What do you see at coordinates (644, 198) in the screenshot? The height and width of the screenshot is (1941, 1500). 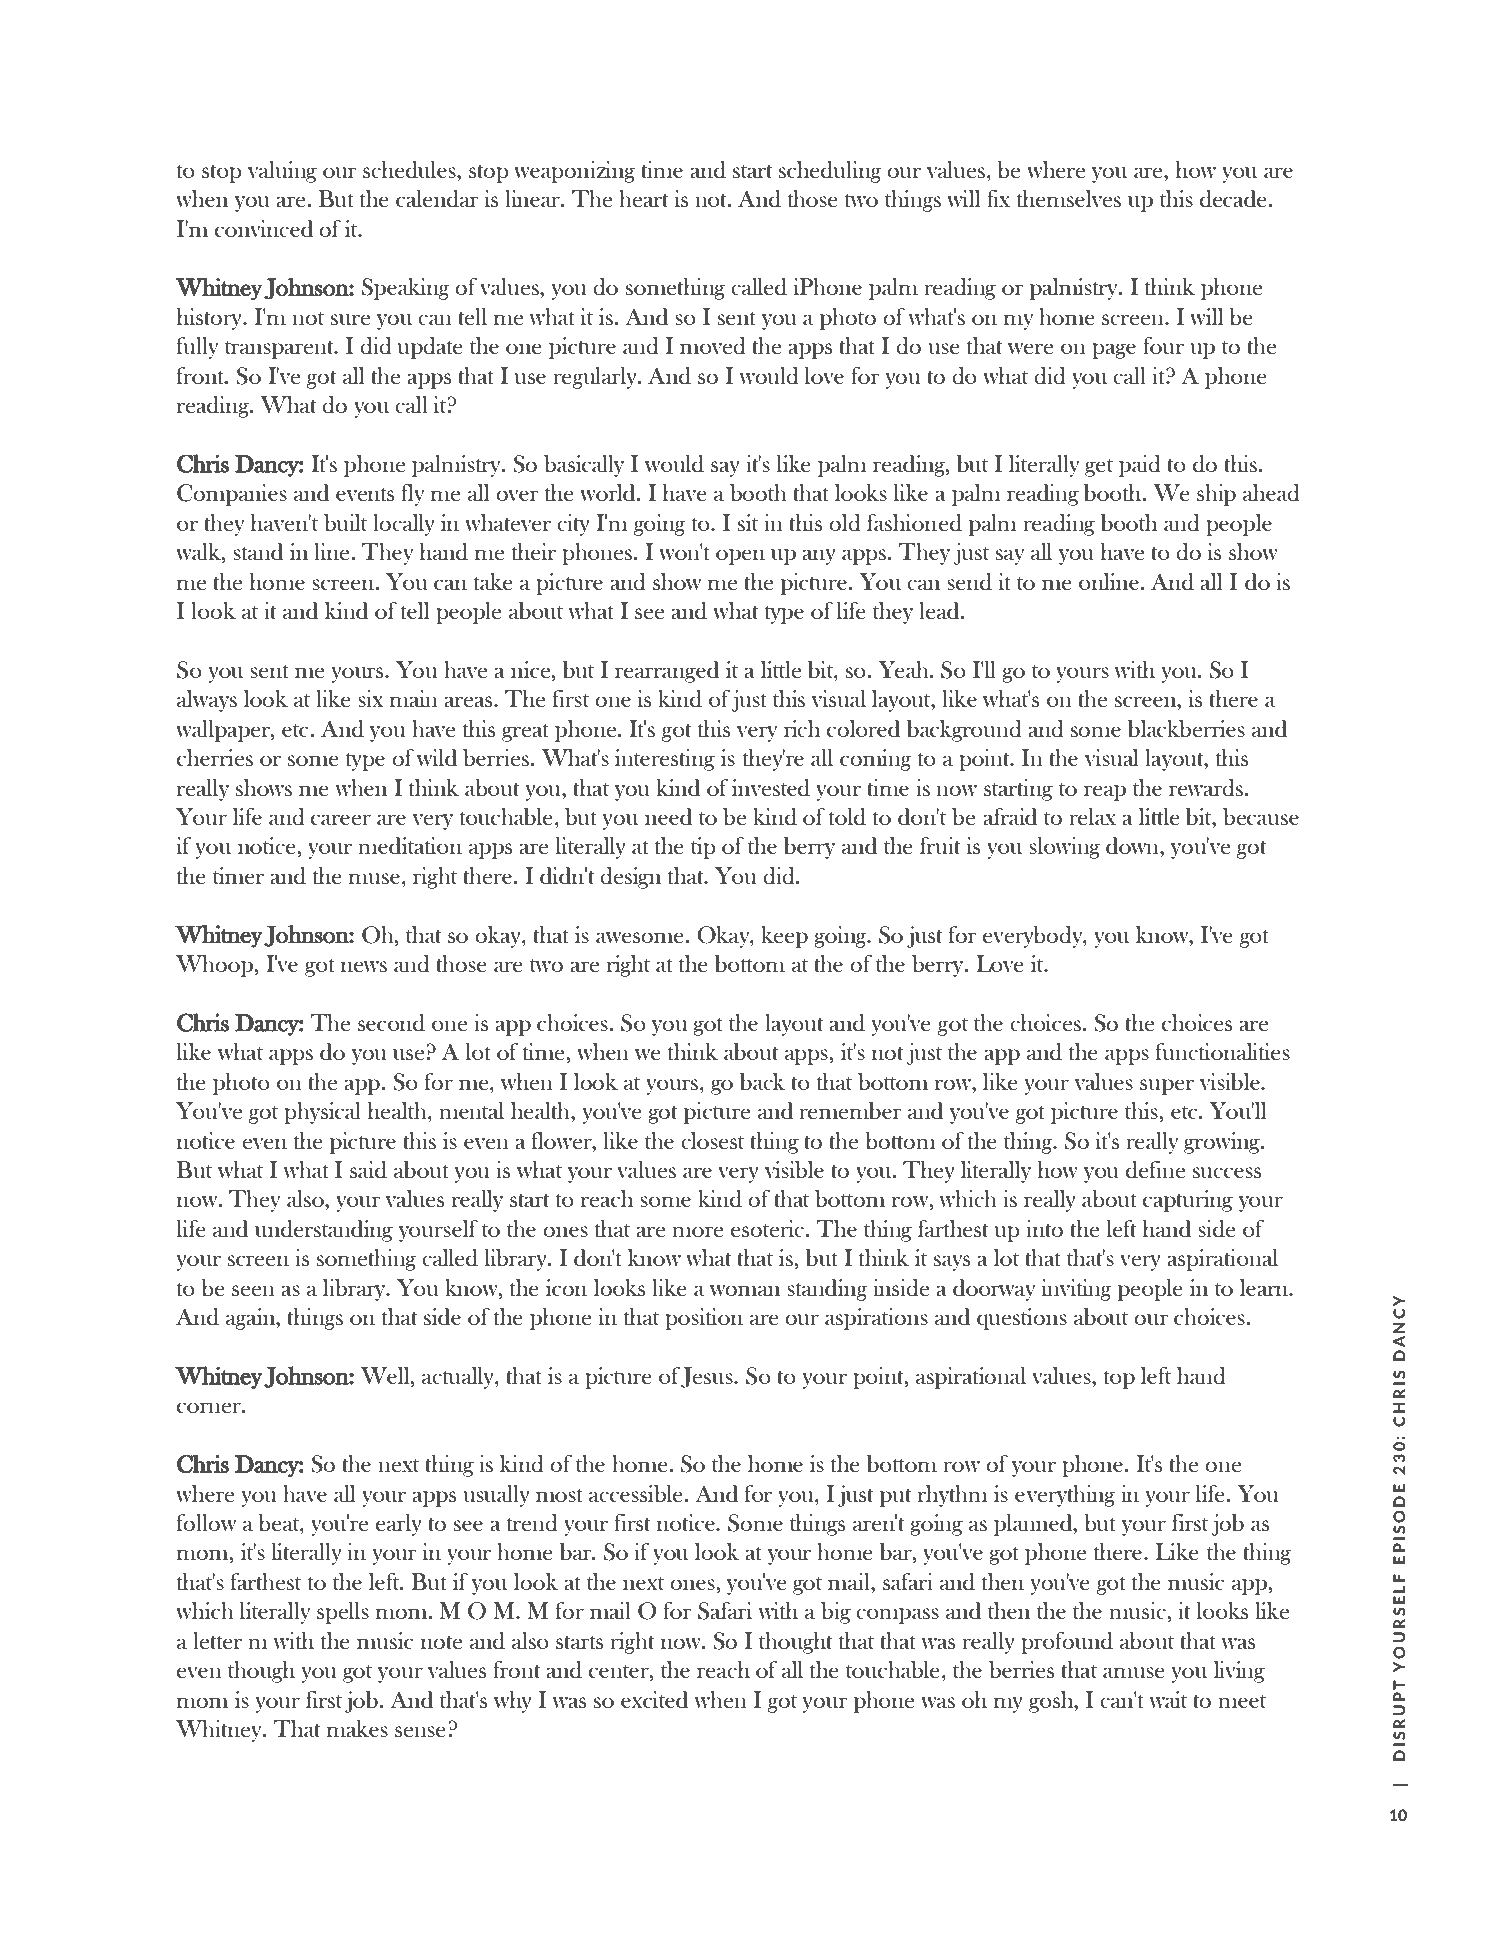 I see `heart` at bounding box center [644, 198].
